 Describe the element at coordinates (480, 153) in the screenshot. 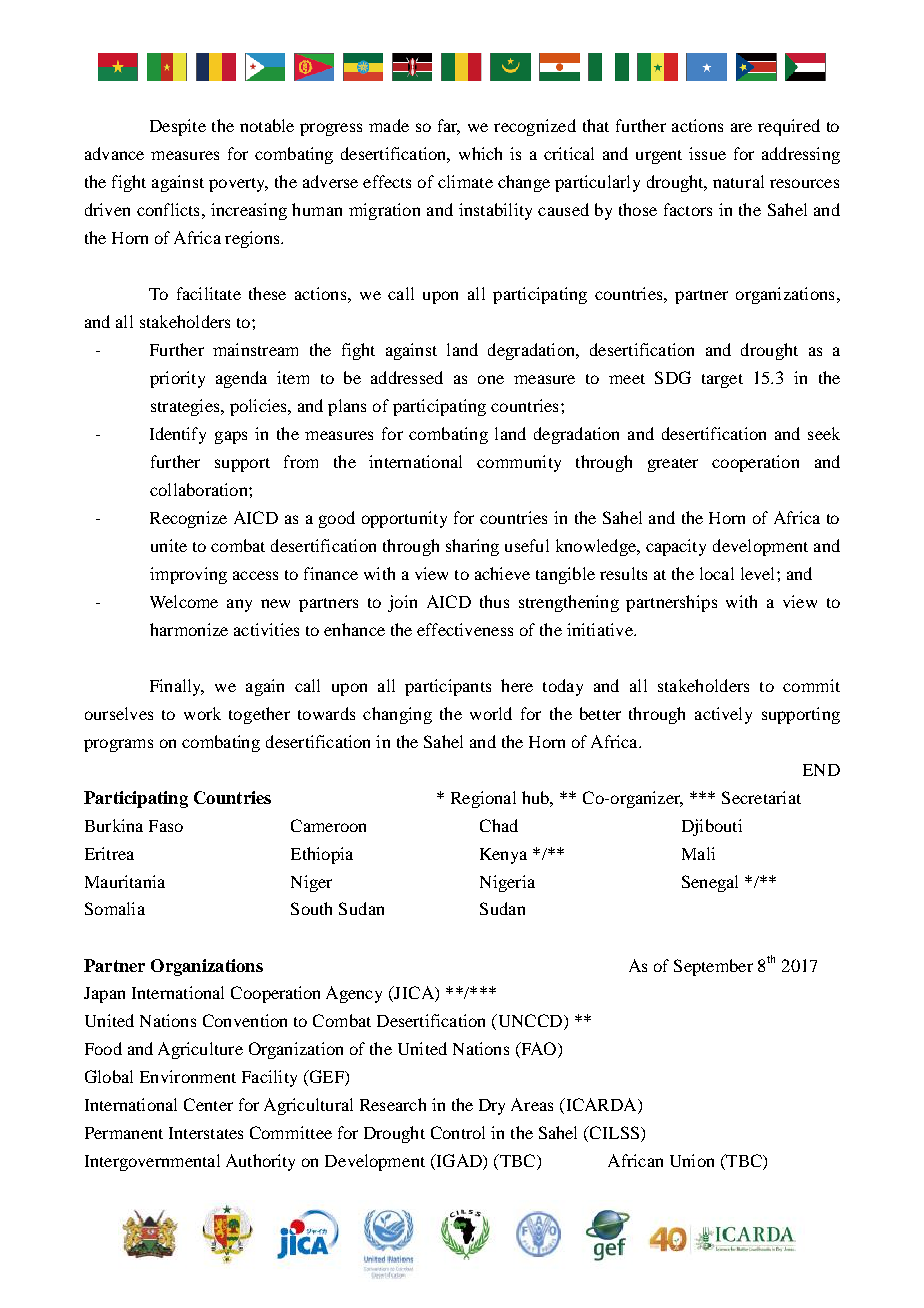

I see `which` at that location.
